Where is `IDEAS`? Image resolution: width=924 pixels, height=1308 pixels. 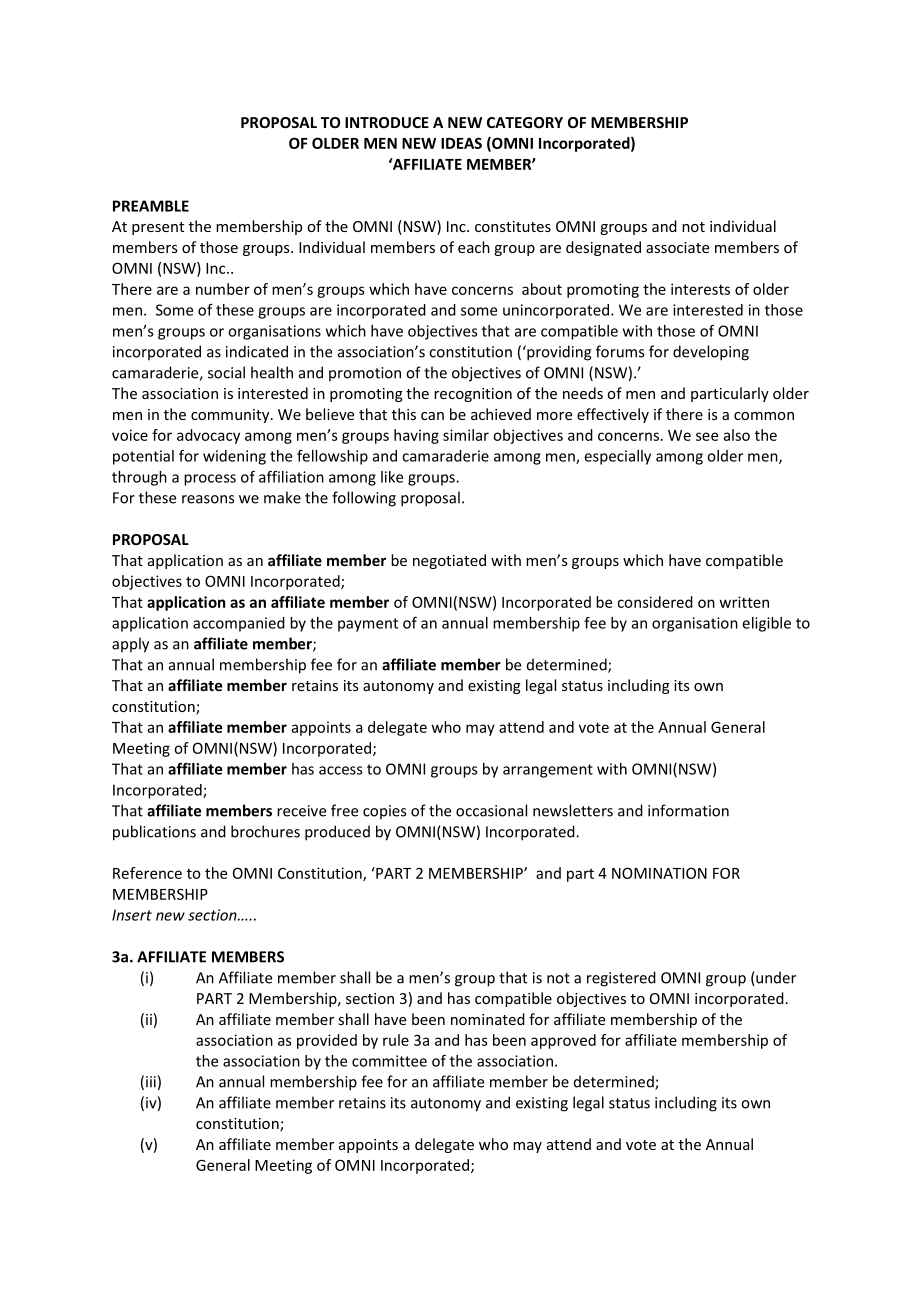
IDEAS is located at coordinates (461, 143).
